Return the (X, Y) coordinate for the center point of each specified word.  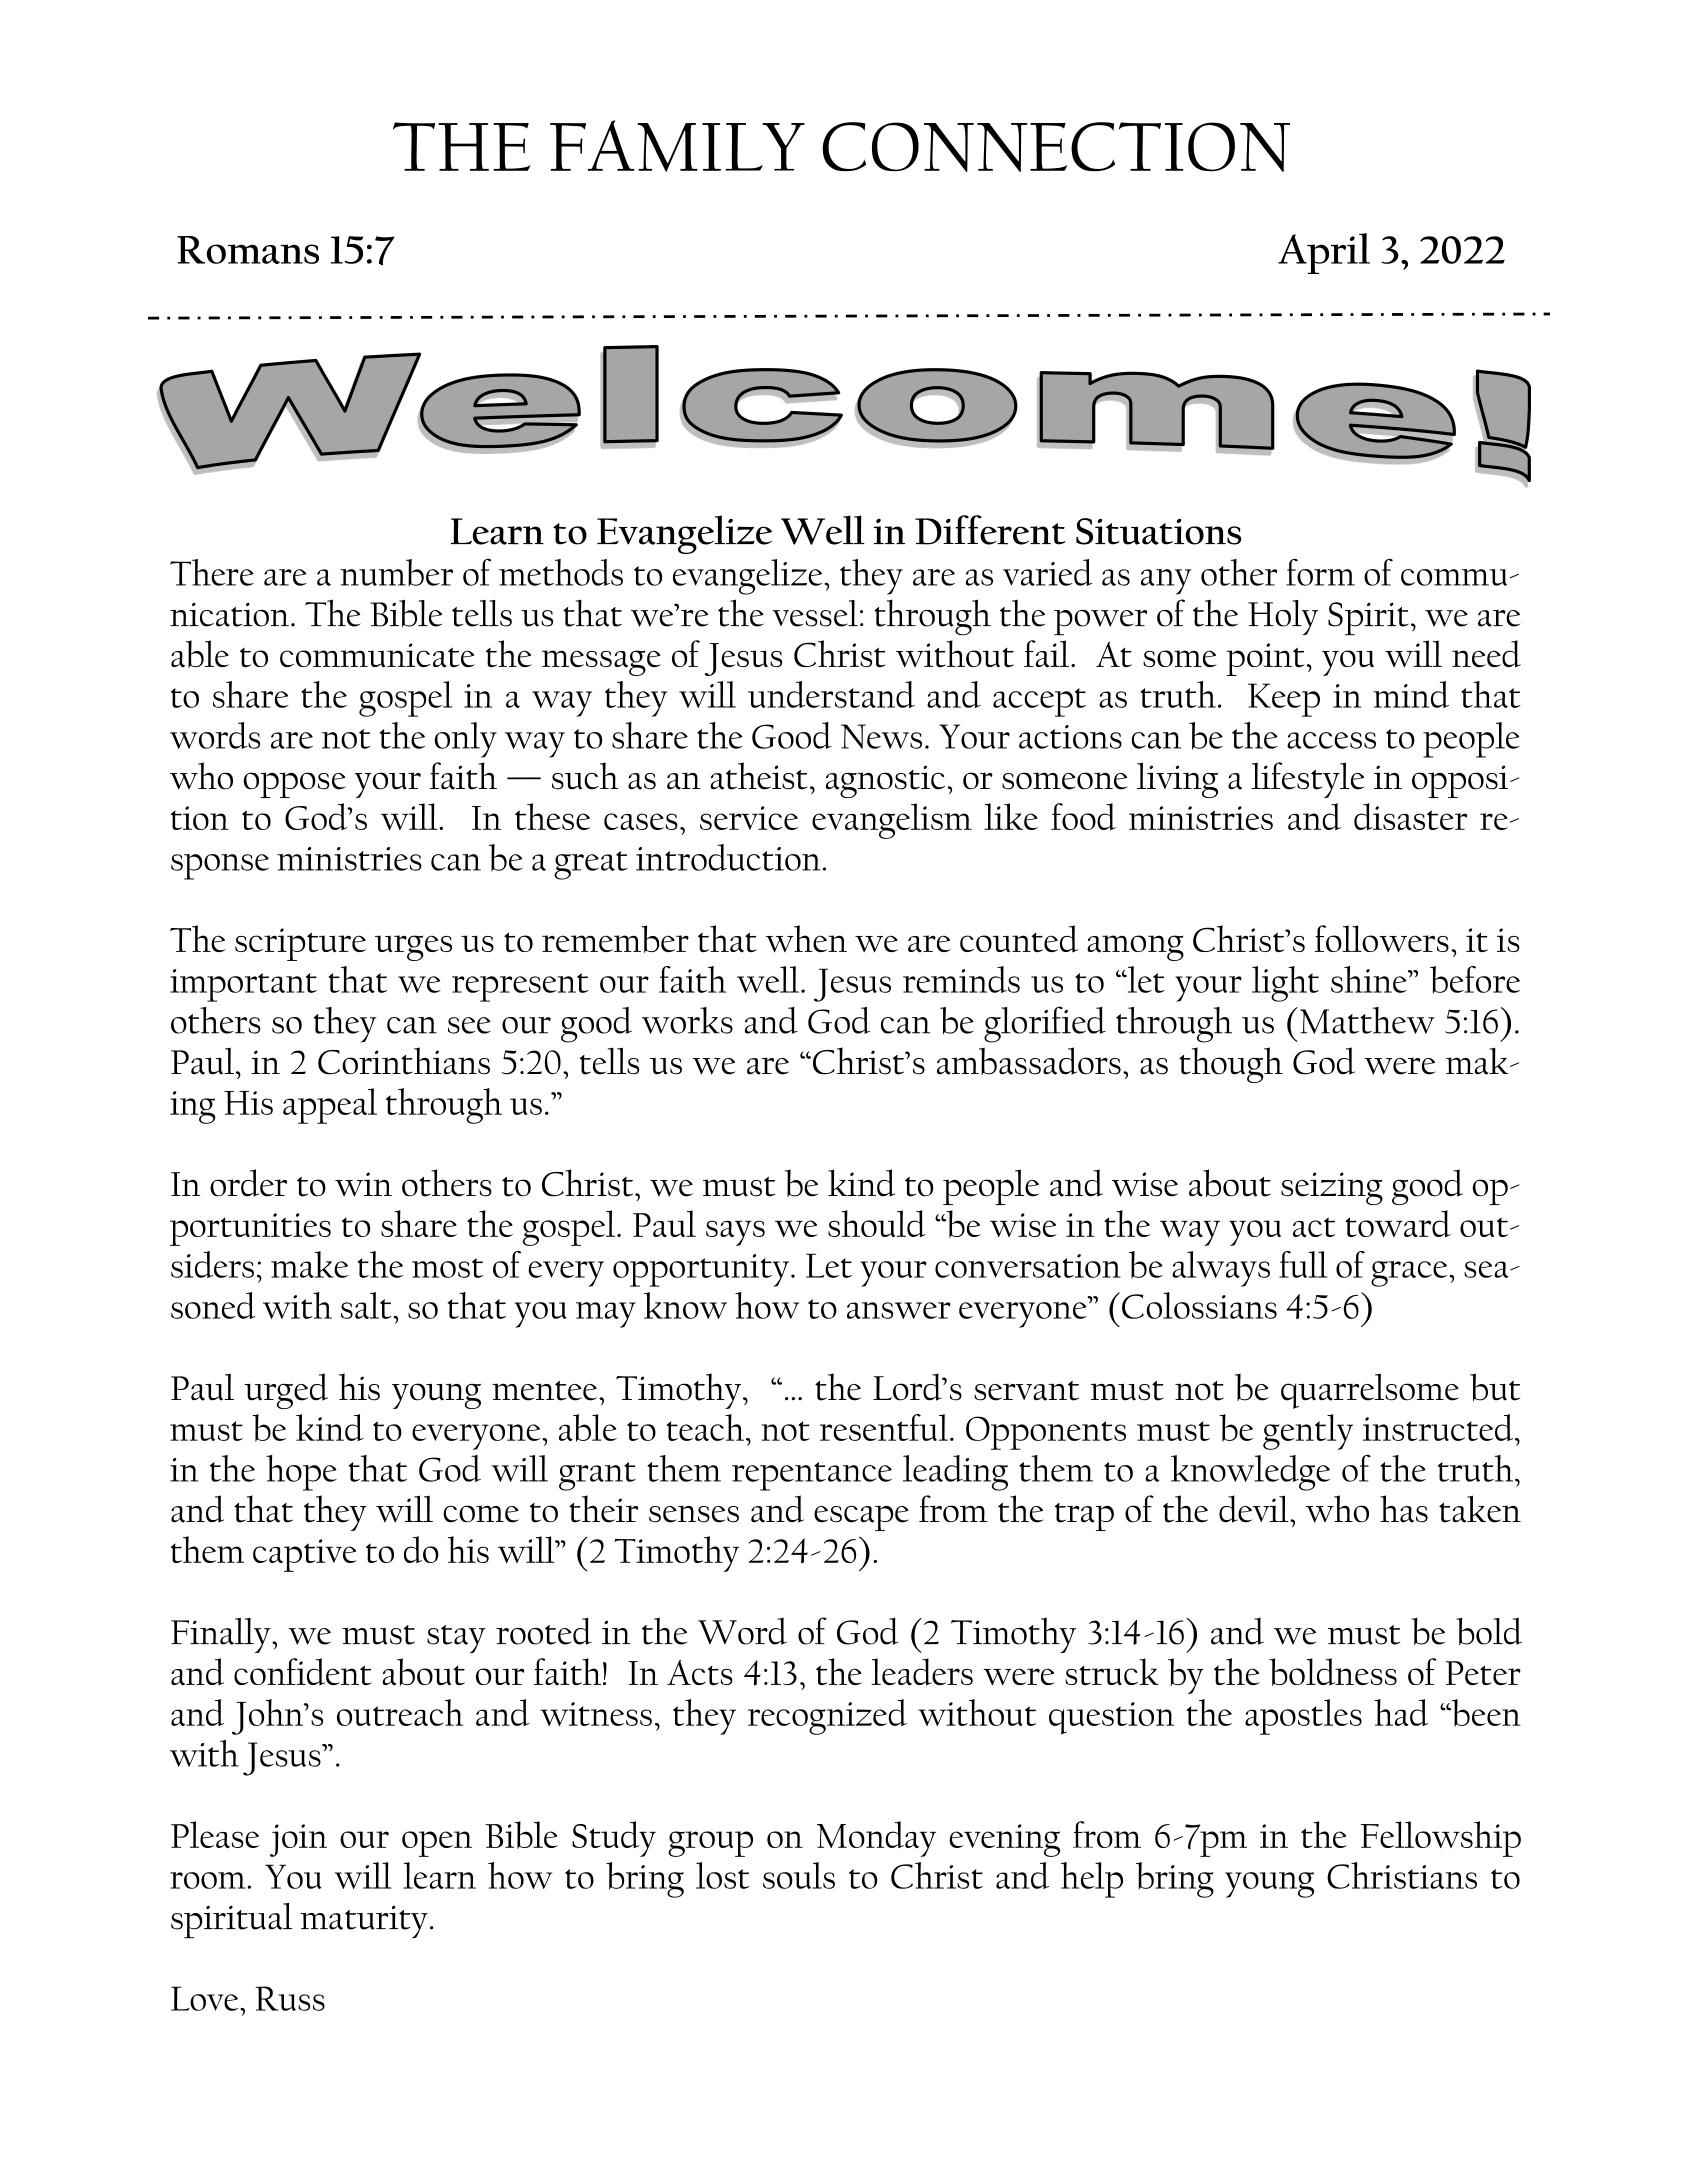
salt (366, 1305)
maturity (364, 1922)
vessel (815, 613)
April (1324, 253)
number (396, 572)
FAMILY (677, 146)
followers (1382, 939)
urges (413, 948)
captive (305, 1555)
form (1320, 572)
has (1404, 1509)
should (877, 1223)
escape (861, 1518)
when (806, 939)
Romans (248, 250)
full (1303, 1264)
